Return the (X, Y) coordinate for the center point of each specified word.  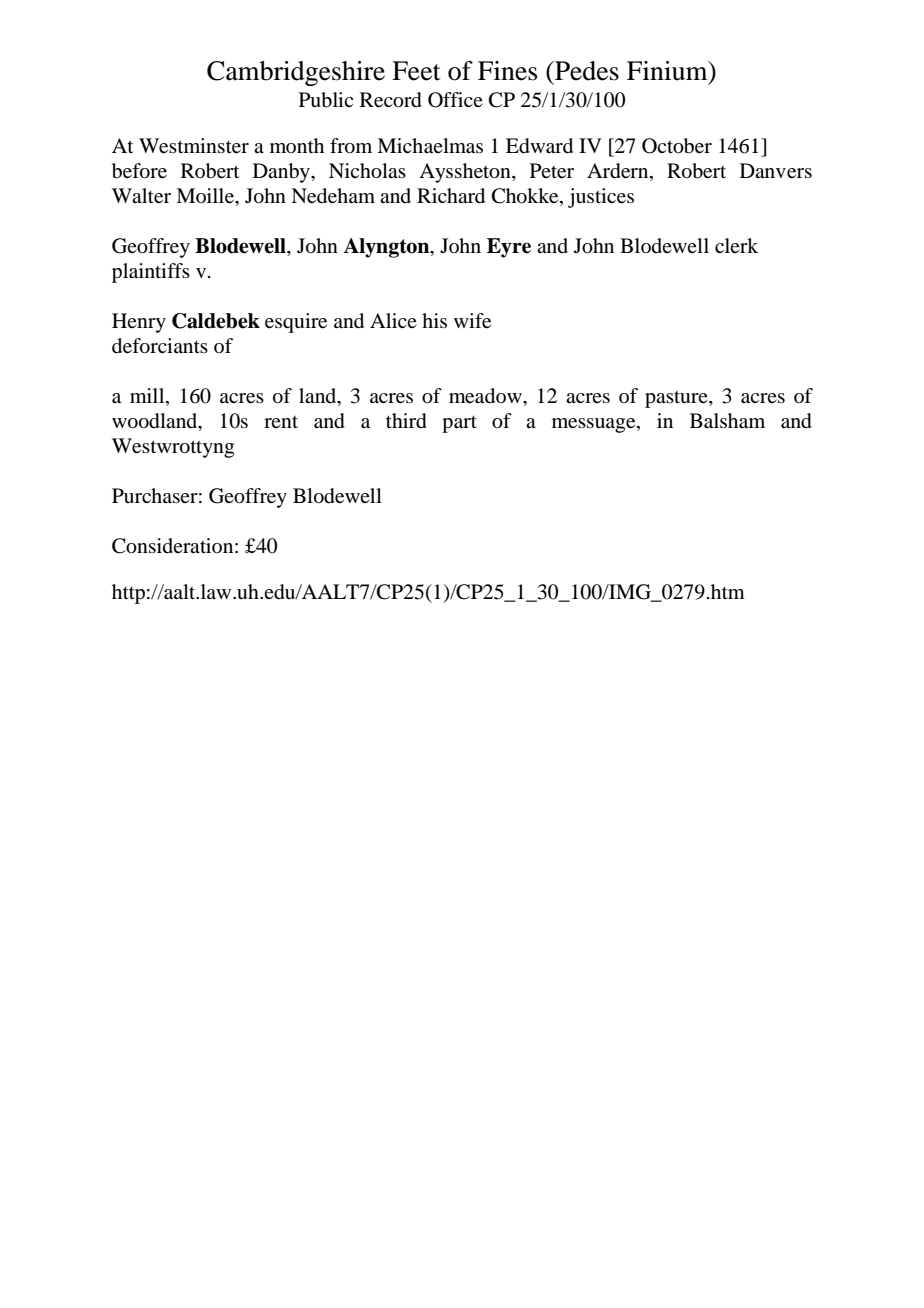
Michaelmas (430, 146)
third (406, 421)
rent (281, 422)
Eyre (509, 248)
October (677, 146)
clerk (736, 245)
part (459, 424)
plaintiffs (151, 273)
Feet (416, 71)
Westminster (194, 146)
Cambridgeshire (296, 73)
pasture (677, 399)
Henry (139, 323)
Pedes (586, 71)
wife (472, 321)
